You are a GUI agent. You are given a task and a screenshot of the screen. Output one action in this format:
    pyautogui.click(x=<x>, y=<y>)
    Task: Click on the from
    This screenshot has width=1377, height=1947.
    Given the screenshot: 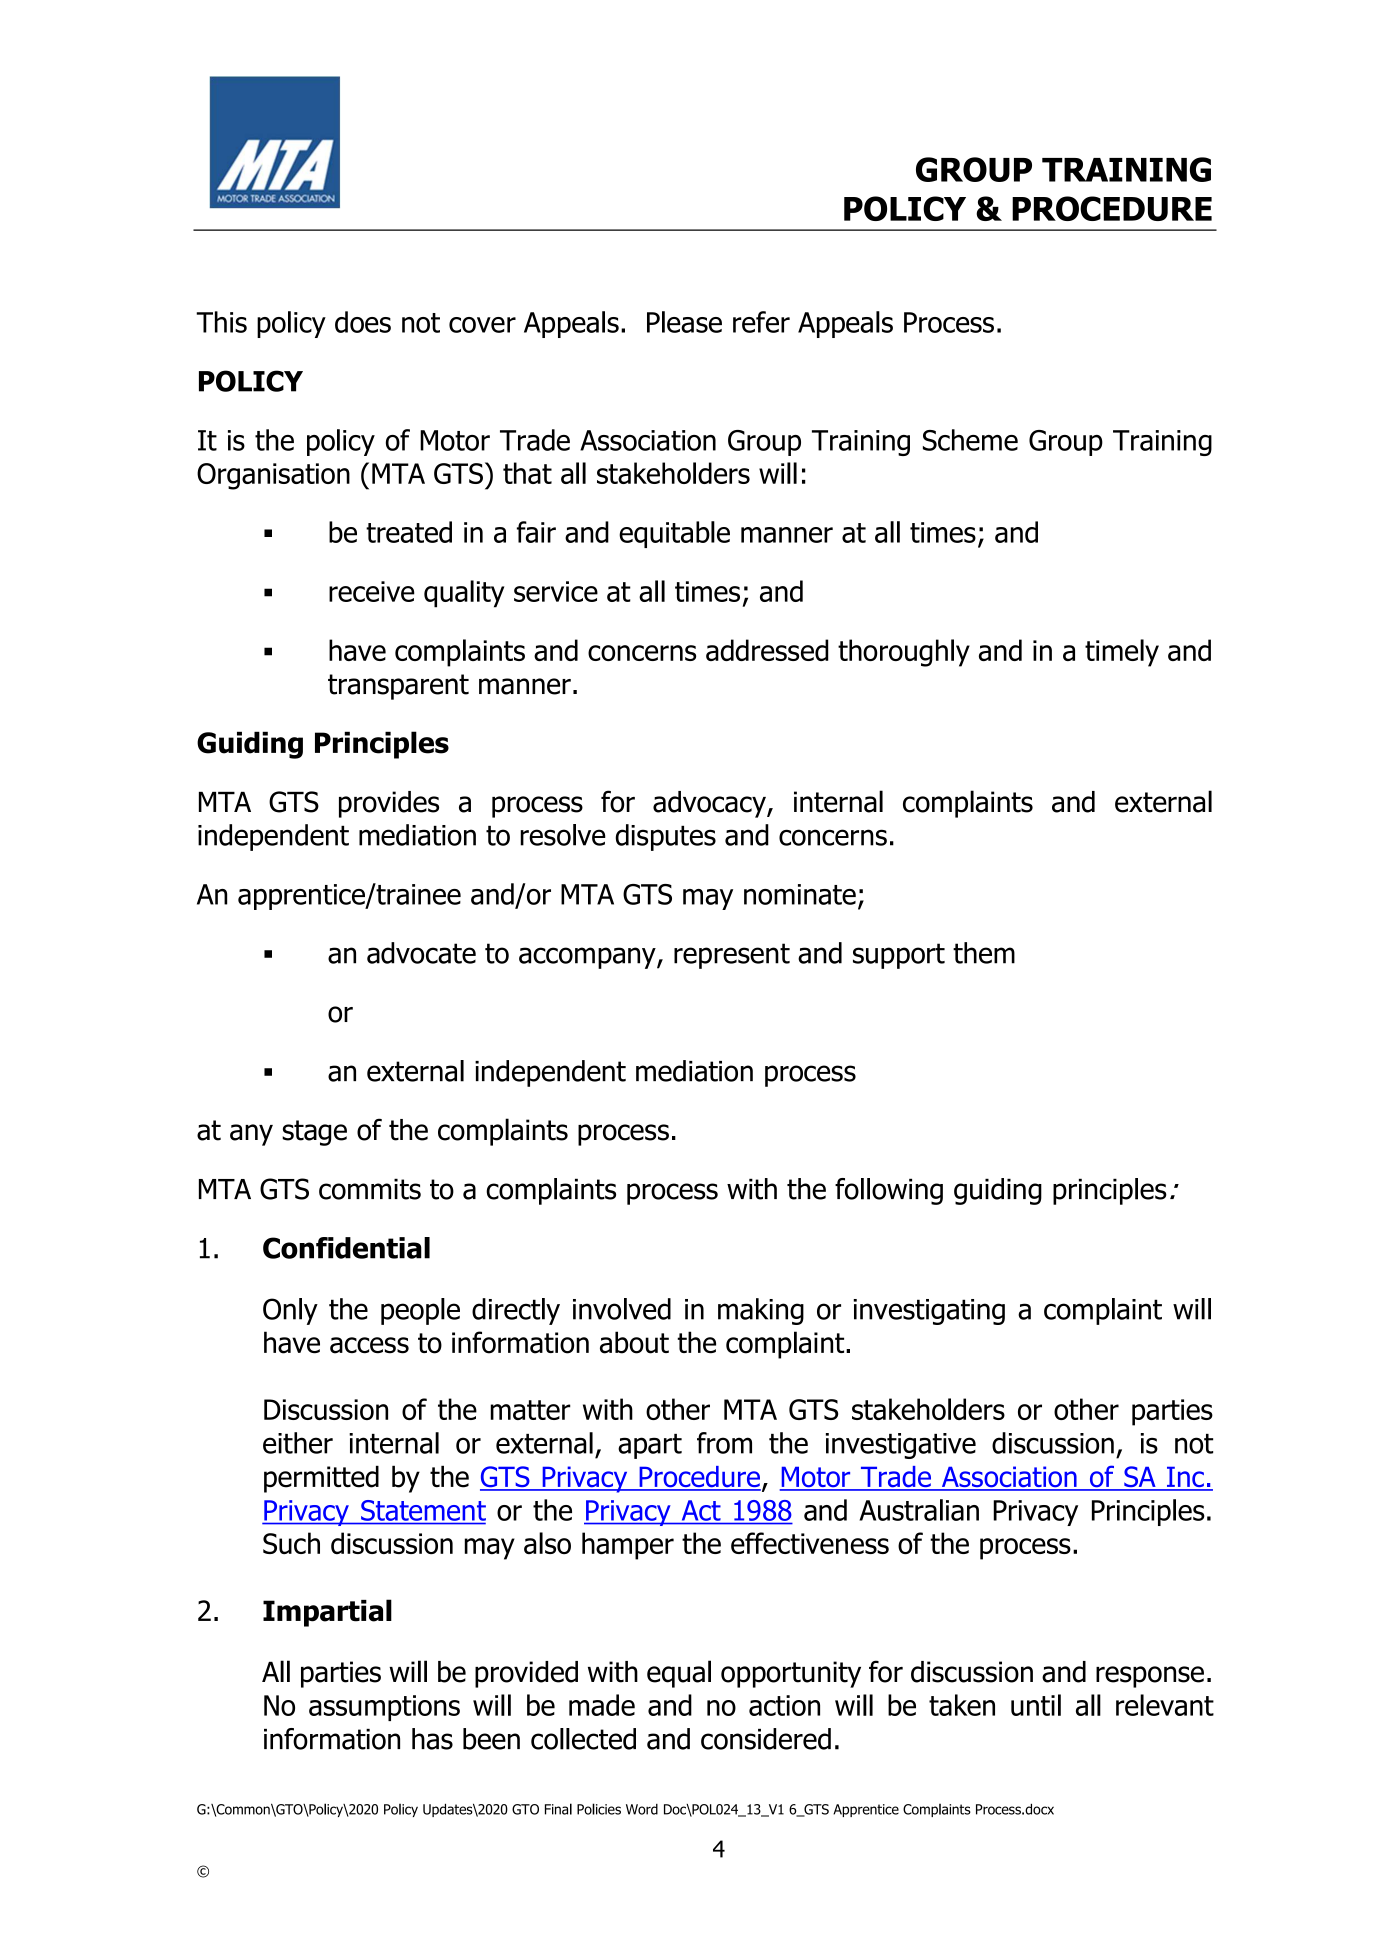 What is the action you would take?
    pyautogui.click(x=724, y=1443)
